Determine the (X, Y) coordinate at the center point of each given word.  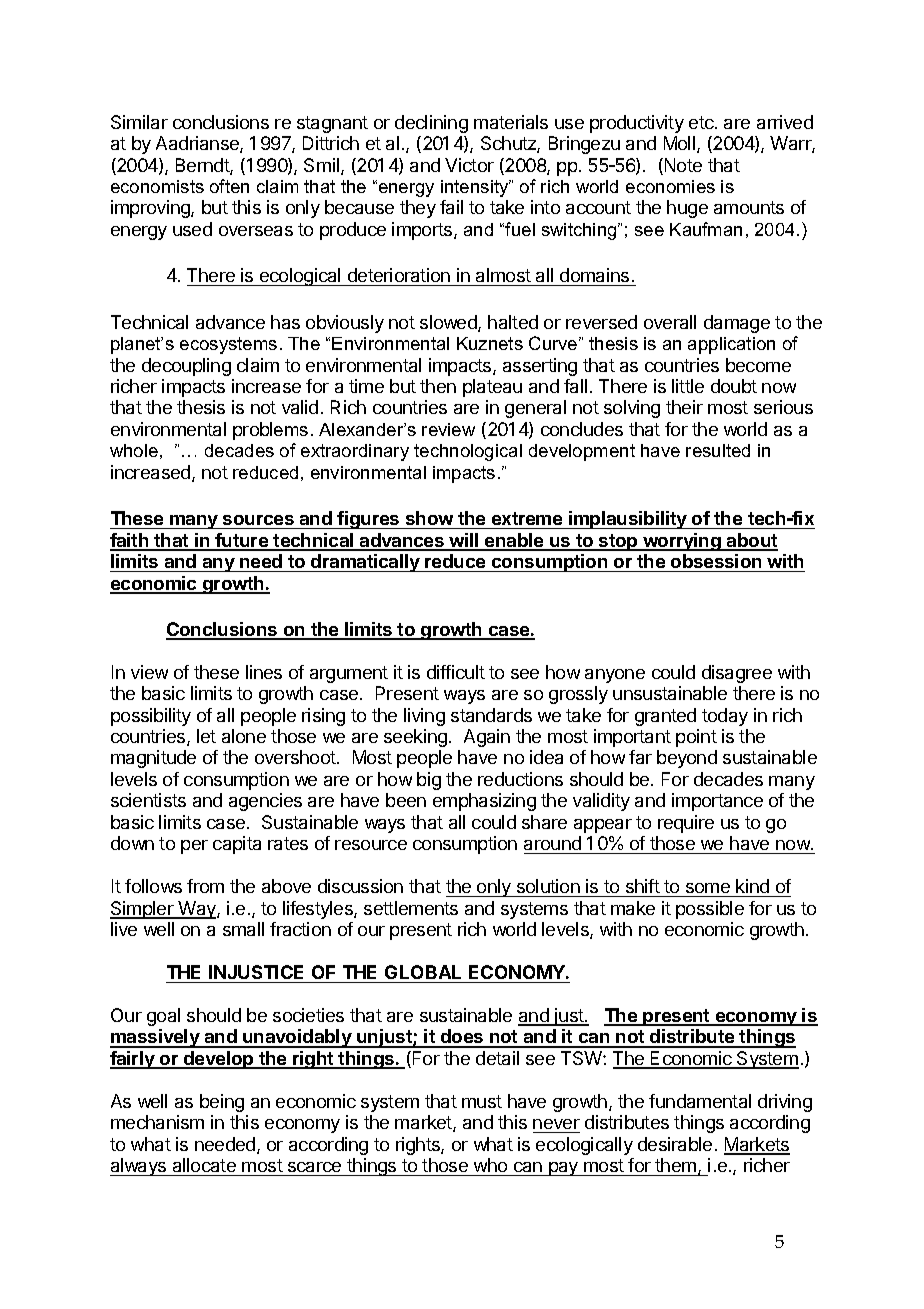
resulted (718, 450)
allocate (204, 1165)
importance (717, 802)
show (429, 518)
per (194, 847)
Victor (469, 165)
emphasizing (484, 802)
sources (258, 520)
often (229, 186)
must (482, 1101)
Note (683, 165)
